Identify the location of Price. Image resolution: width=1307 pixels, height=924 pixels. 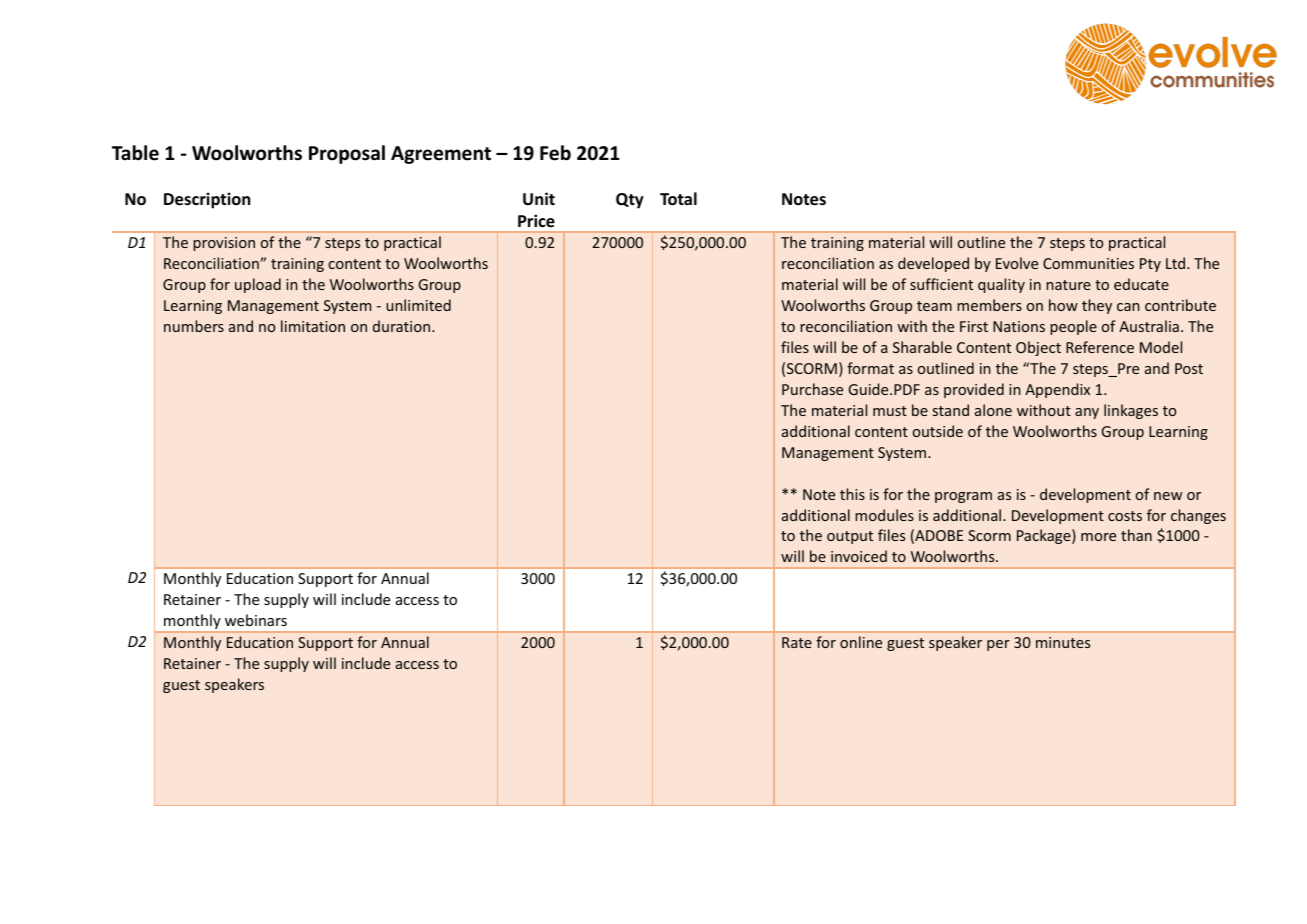
(536, 221).
